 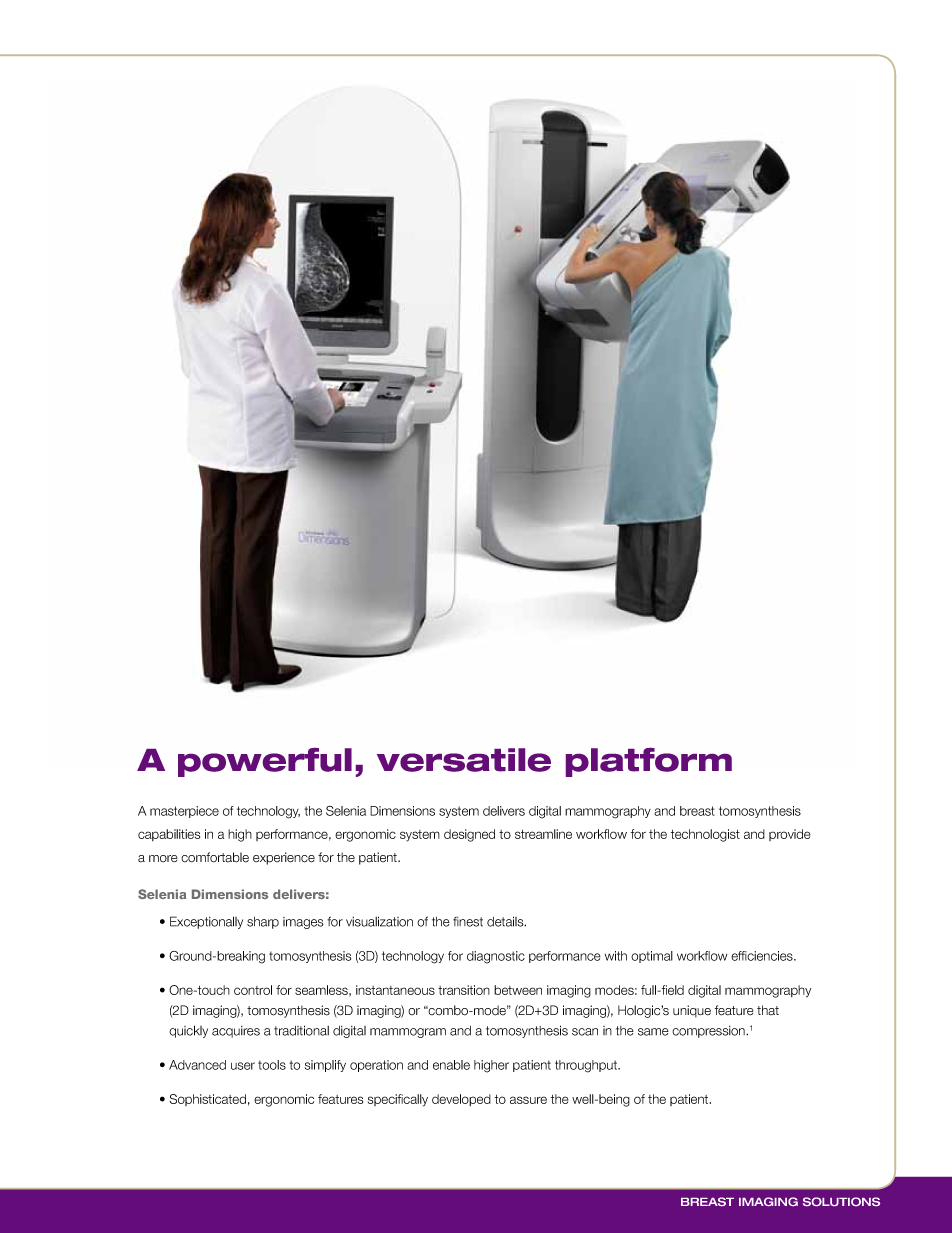 I want to click on enable, so click(x=451, y=1065).
